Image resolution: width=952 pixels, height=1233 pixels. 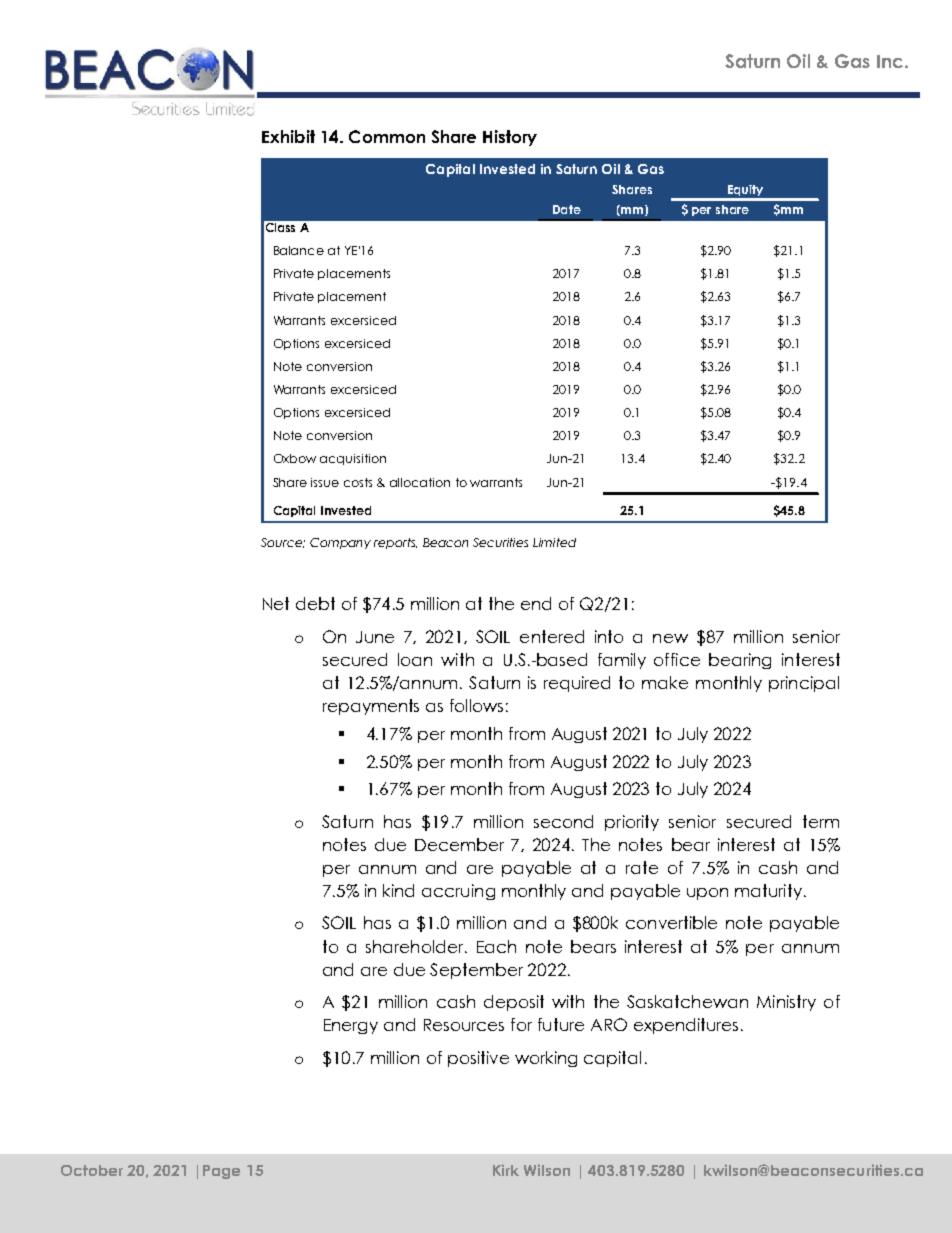 What do you see at coordinates (288, 136) in the screenshot?
I see `Exhibit` at bounding box center [288, 136].
